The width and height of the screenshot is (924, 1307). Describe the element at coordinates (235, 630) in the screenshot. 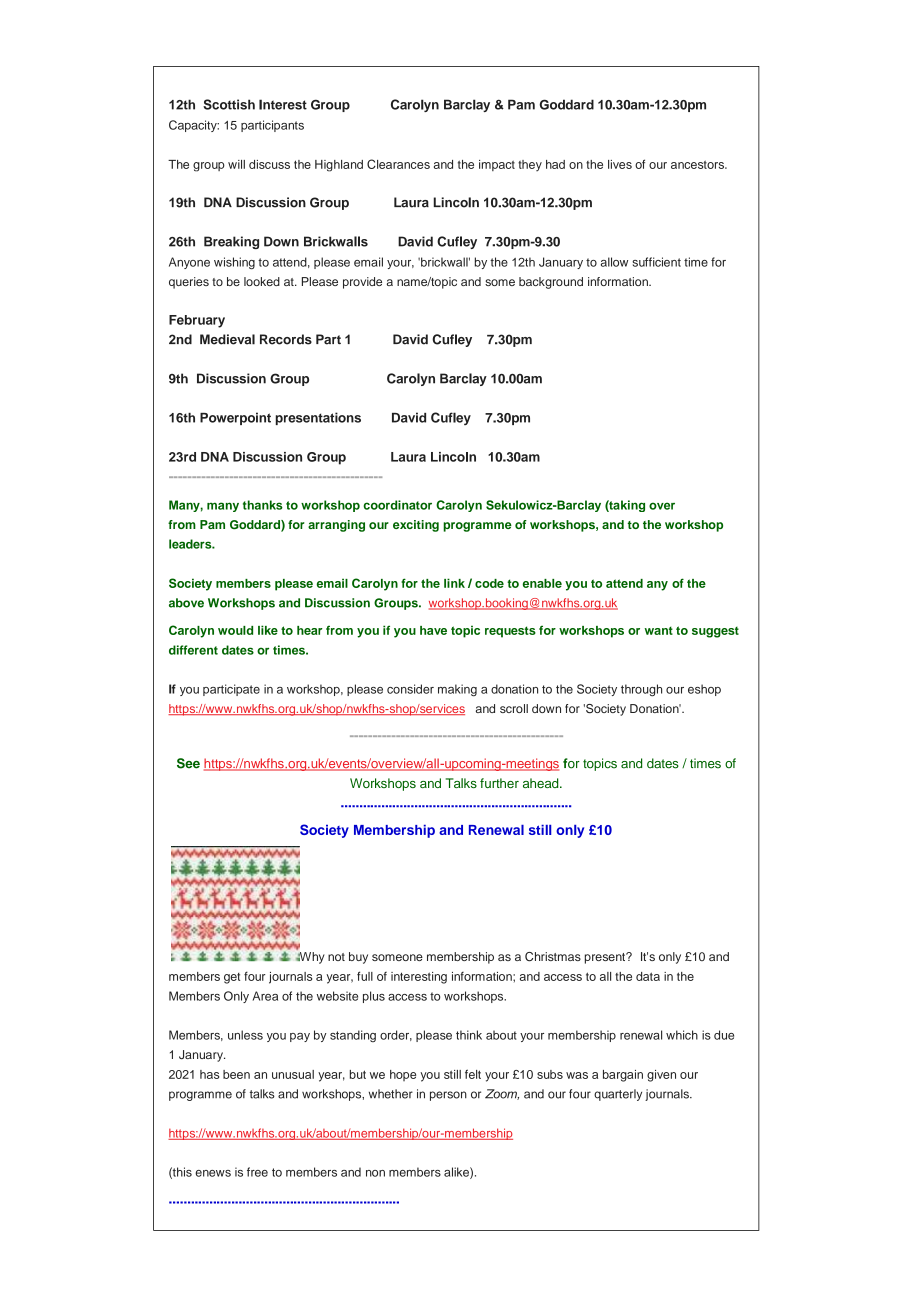

I see `would` at that location.
